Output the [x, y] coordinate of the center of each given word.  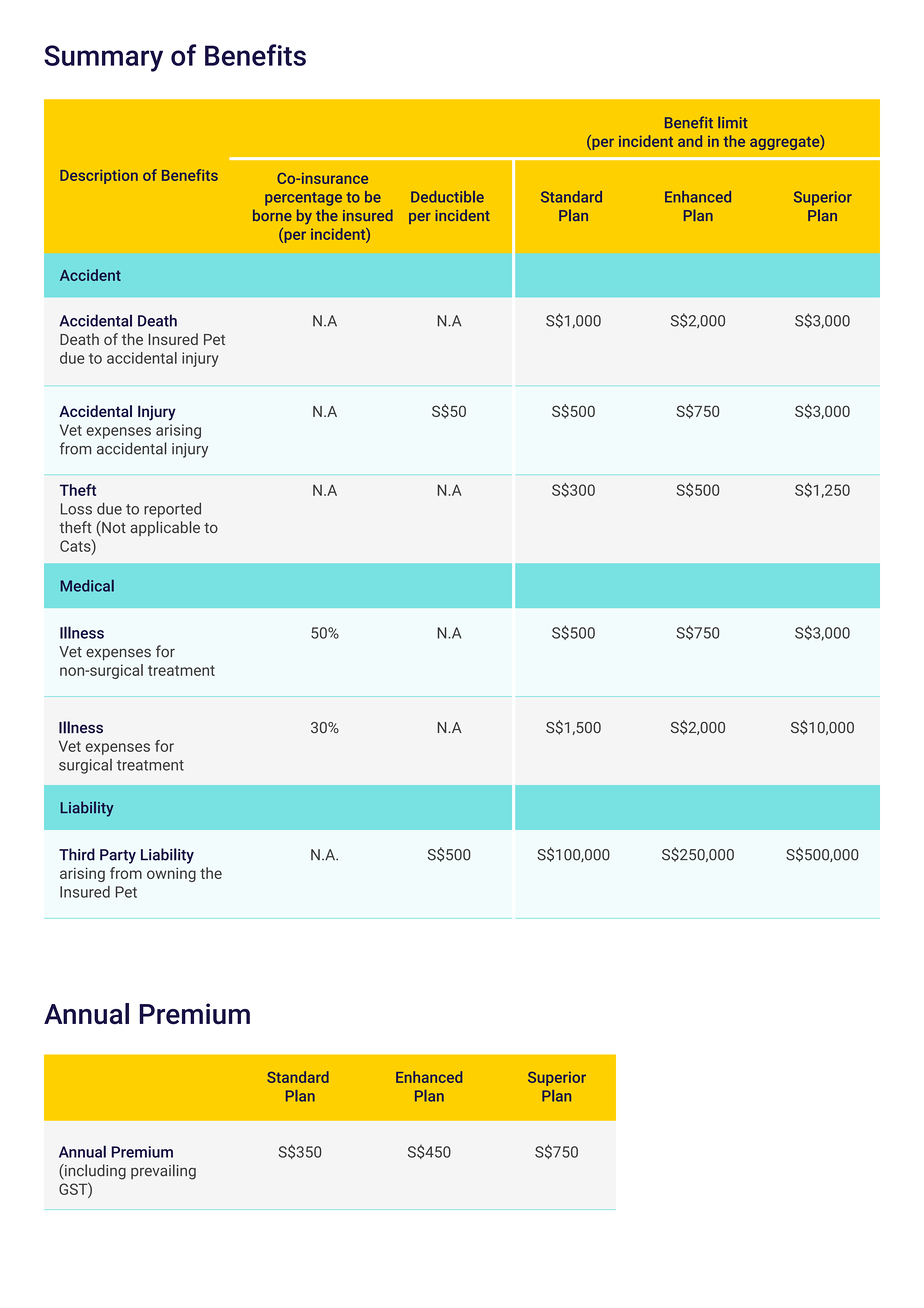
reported [172, 510]
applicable [165, 528]
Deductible [447, 197]
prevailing [163, 1172]
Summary [103, 58]
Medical [87, 586]
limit [732, 122]
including [94, 1172]
